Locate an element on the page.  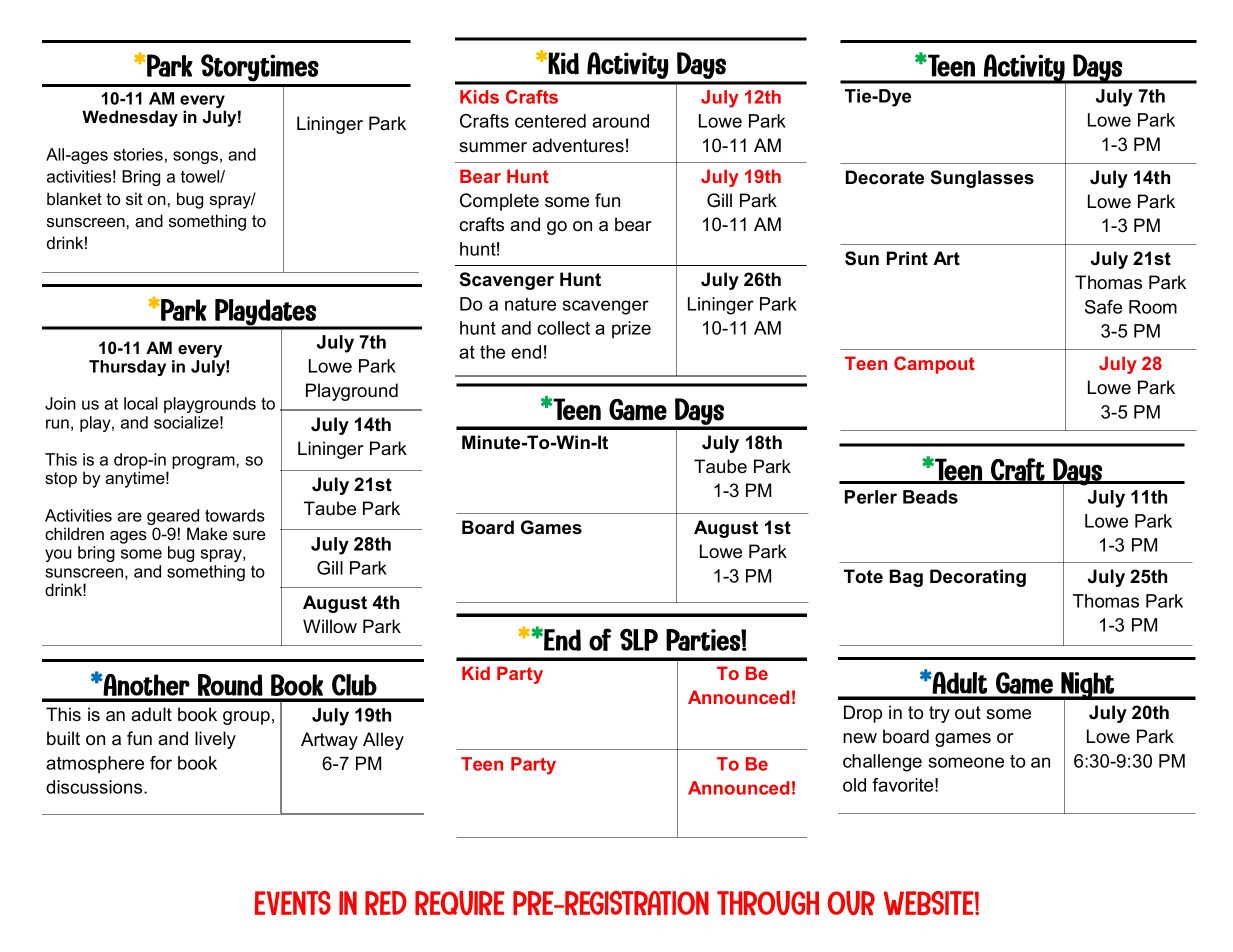
sit is located at coordinates (134, 198).
